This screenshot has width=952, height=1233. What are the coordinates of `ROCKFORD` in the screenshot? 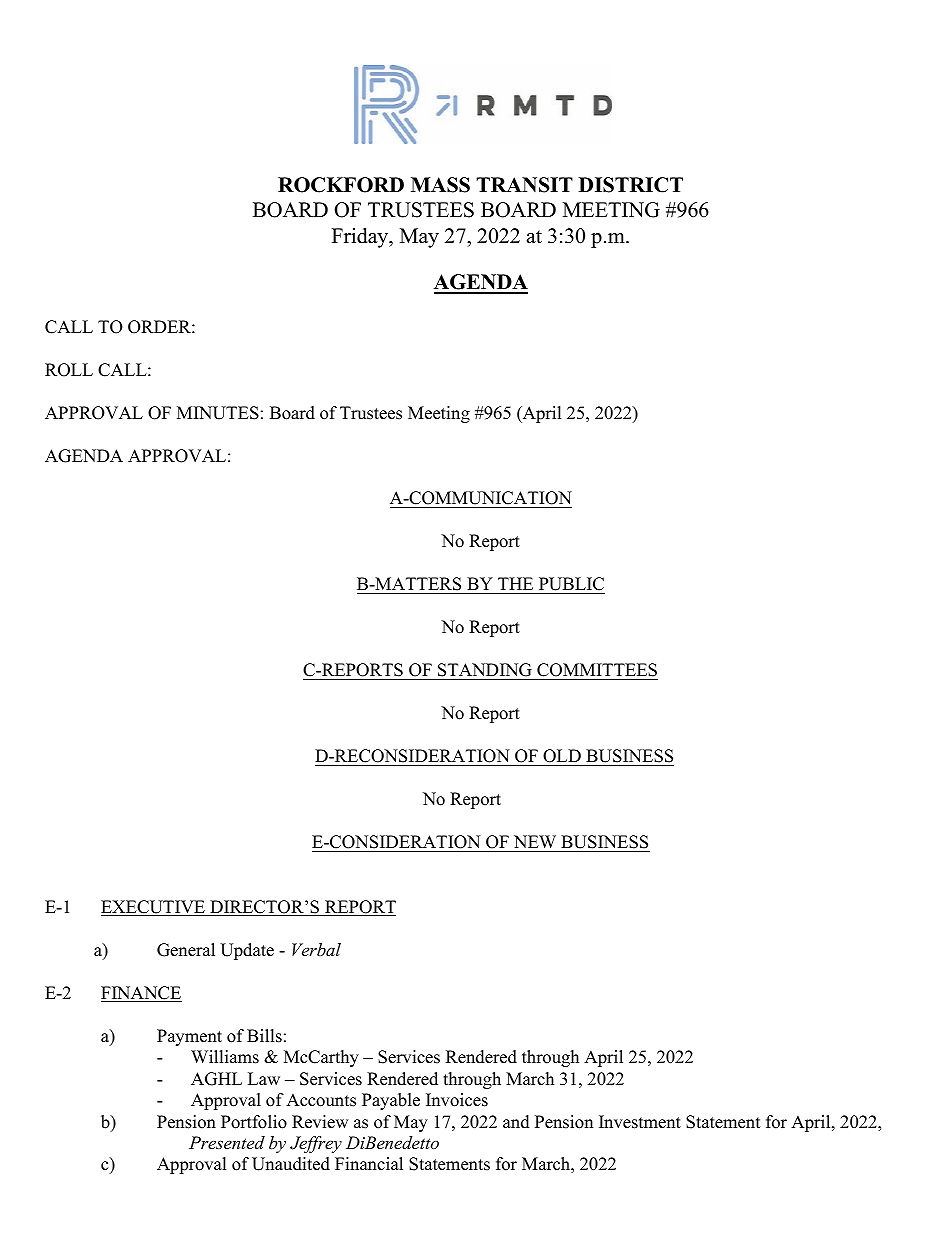 It's located at (341, 185).
